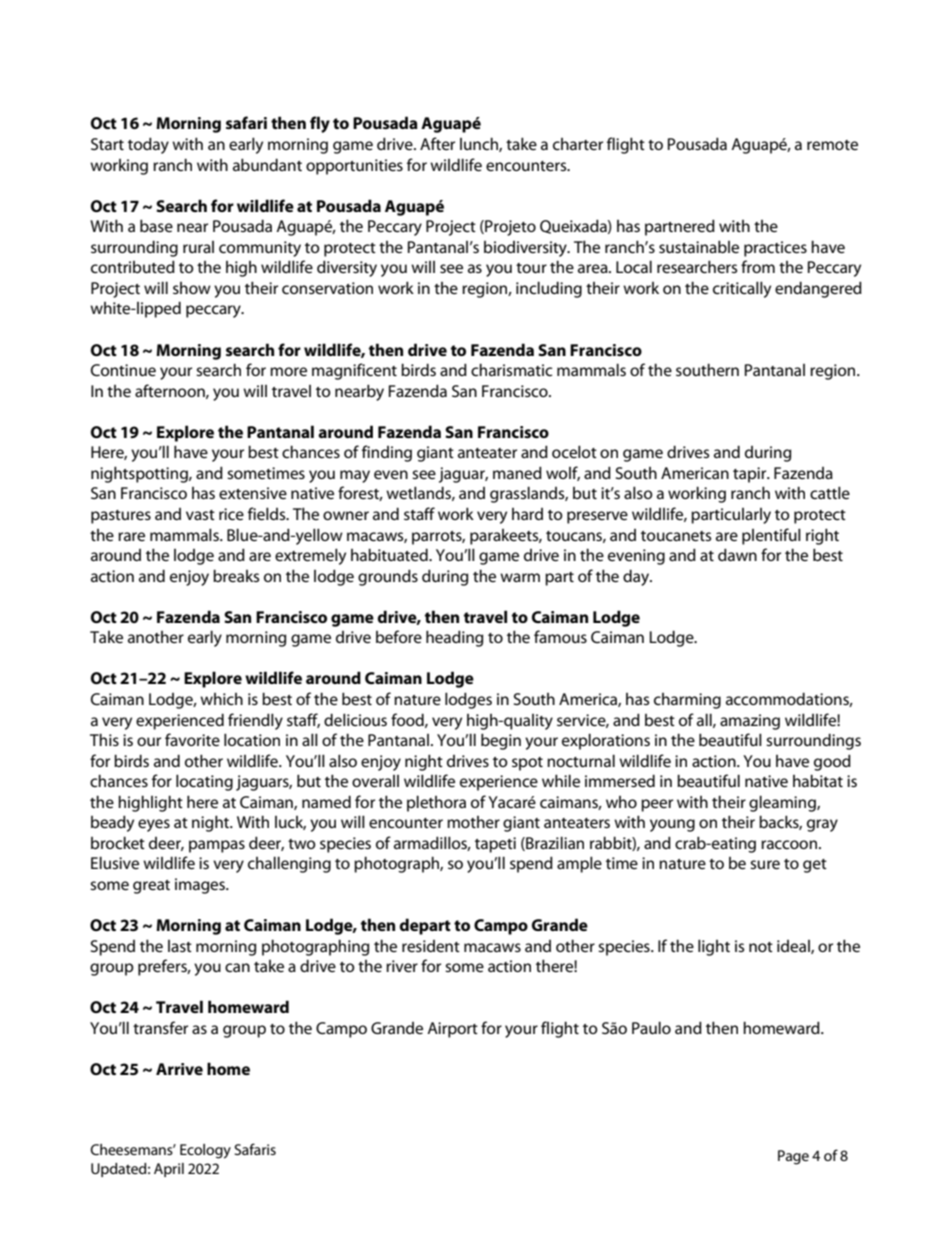  What do you see at coordinates (148, 145) in the screenshot?
I see `today` at bounding box center [148, 145].
